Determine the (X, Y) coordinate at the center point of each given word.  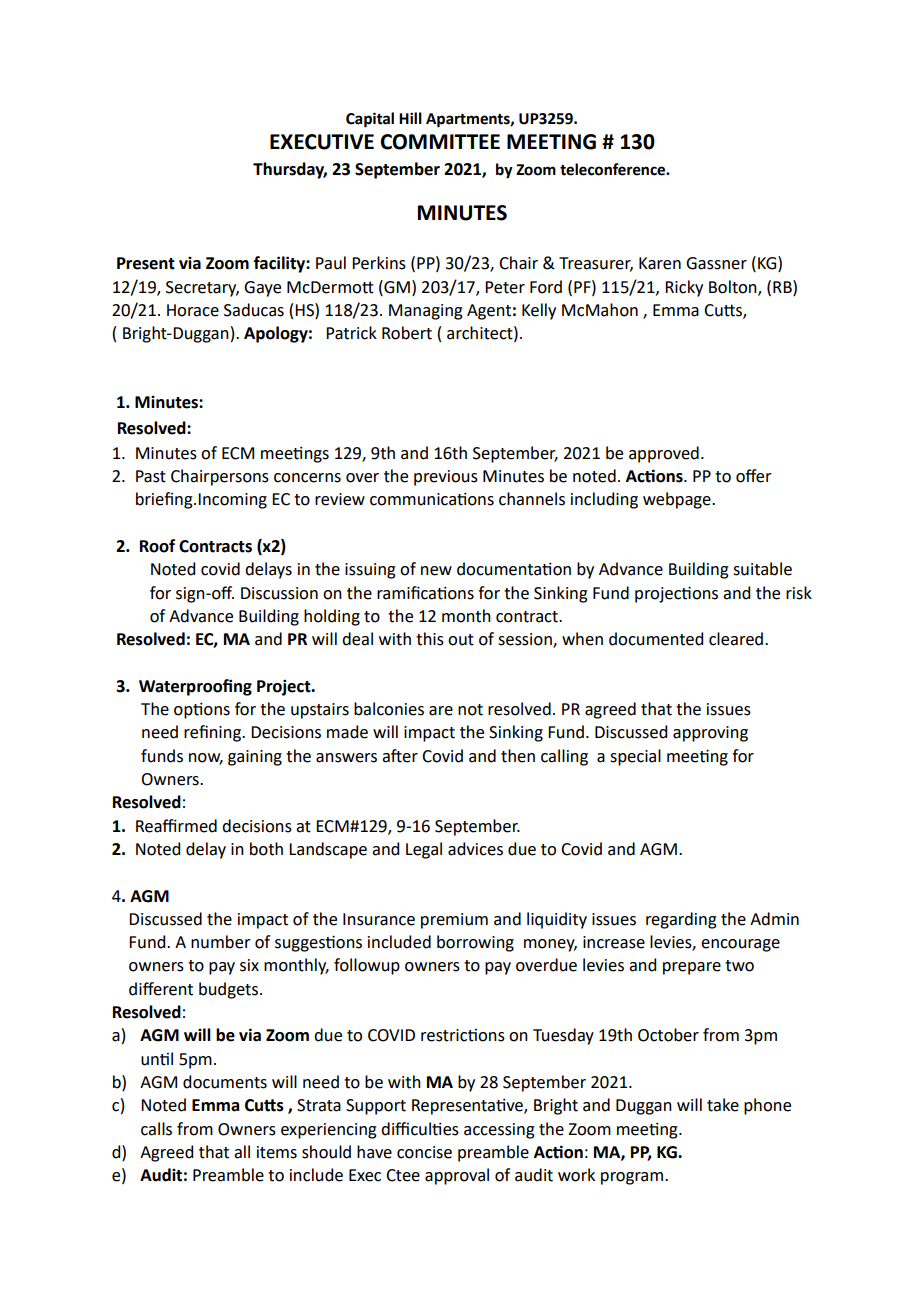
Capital (370, 120)
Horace (193, 310)
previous (446, 478)
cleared (737, 639)
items (277, 1152)
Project (285, 687)
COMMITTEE (440, 142)
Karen (660, 263)
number (221, 942)
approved (664, 454)
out (461, 640)
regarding (681, 920)
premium (454, 921)
